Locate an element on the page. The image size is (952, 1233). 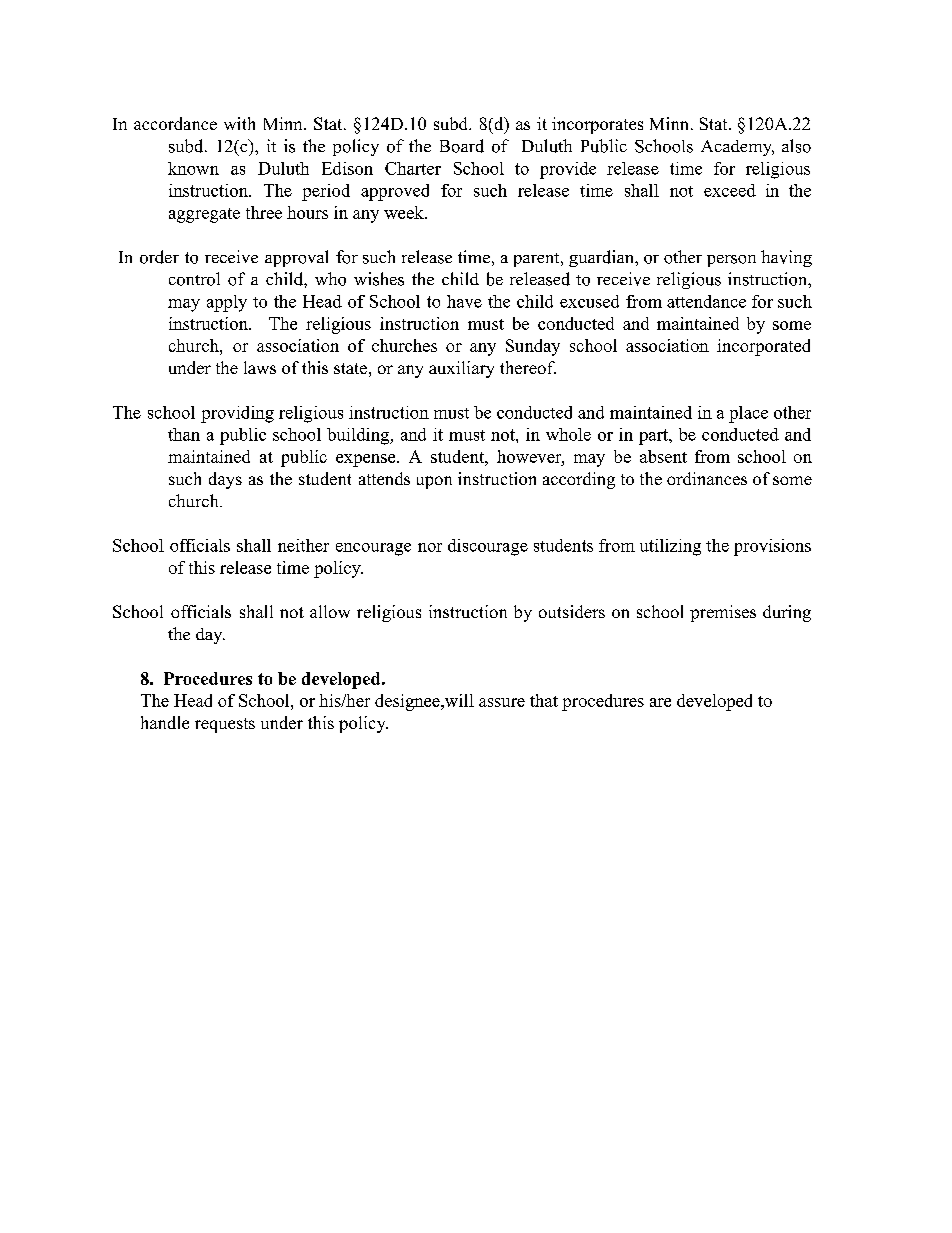
with is located at coordinates (239, 123).
